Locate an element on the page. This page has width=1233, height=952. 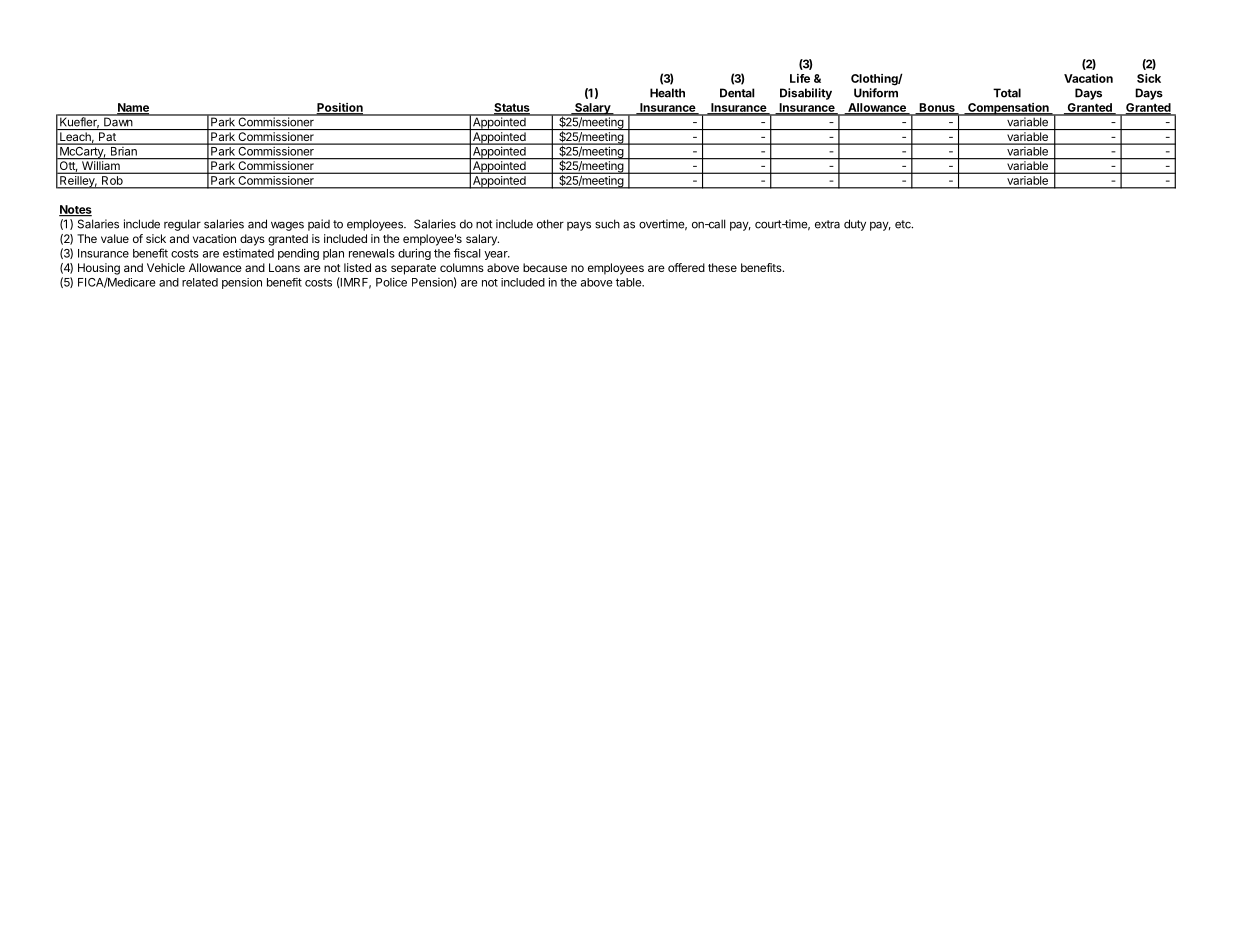
pays is located at coordinates (579, 226).
